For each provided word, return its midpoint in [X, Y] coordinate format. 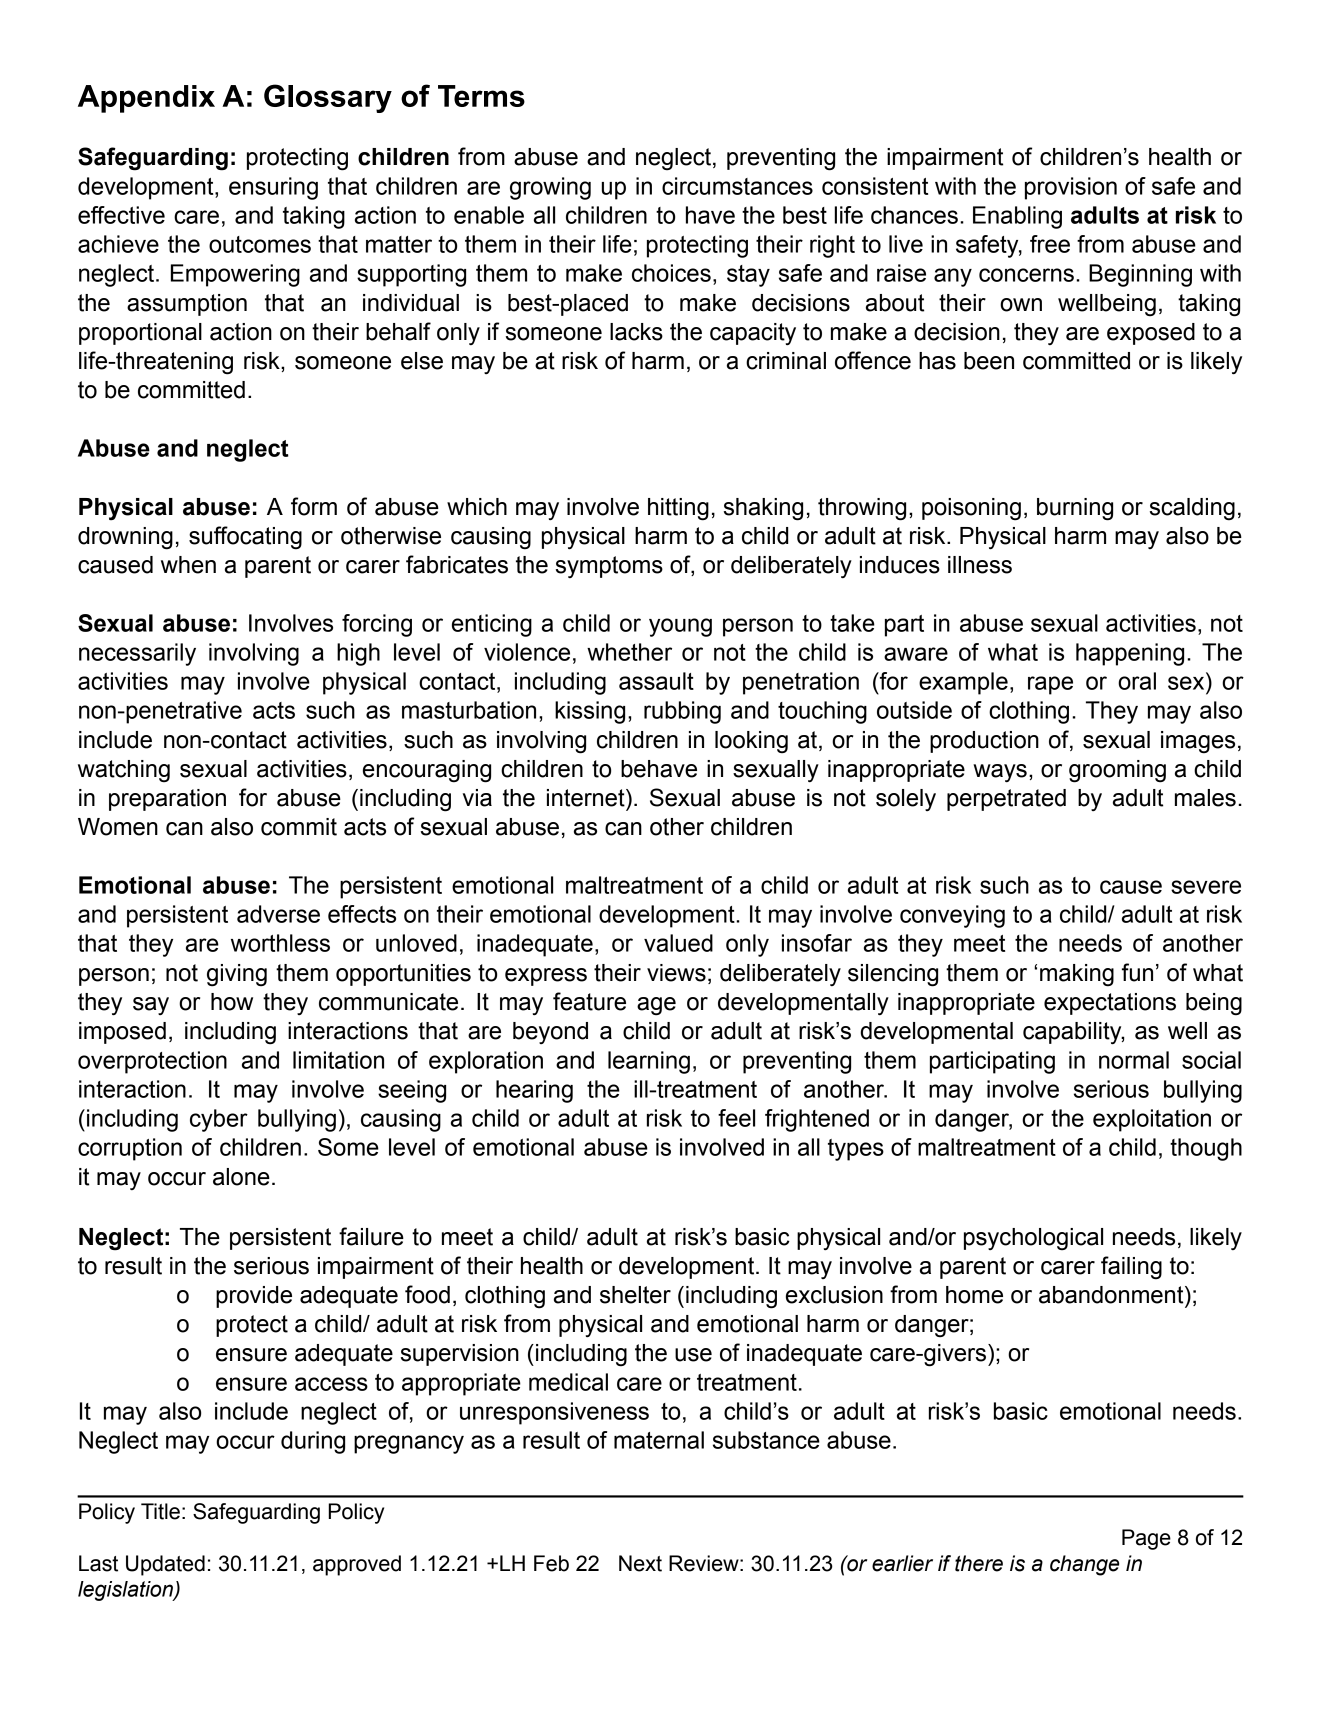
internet [587, 798]
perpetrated [1006, 800]
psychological [1033, 1239]
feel [736, 1118]
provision [1071, 188]
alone [241, 1177]
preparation [167, 800]
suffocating [245, 538]
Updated [165, 1565]
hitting [678, 509]
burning [1075, 509]
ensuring [273, 188]
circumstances [737, 186]
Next [640, 1563]
